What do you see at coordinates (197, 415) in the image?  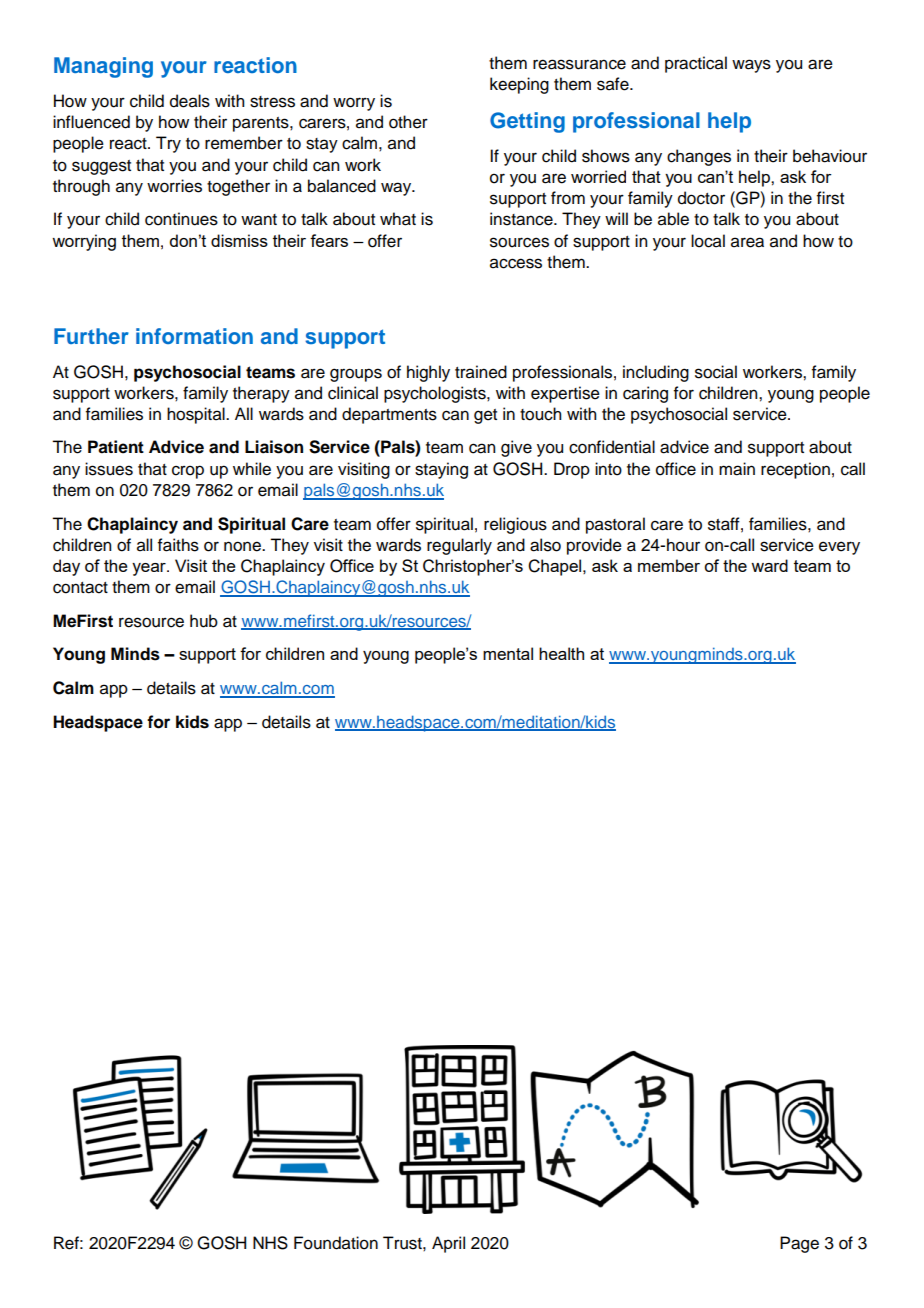 I see `hospital` at bounding box center [197, 415].
